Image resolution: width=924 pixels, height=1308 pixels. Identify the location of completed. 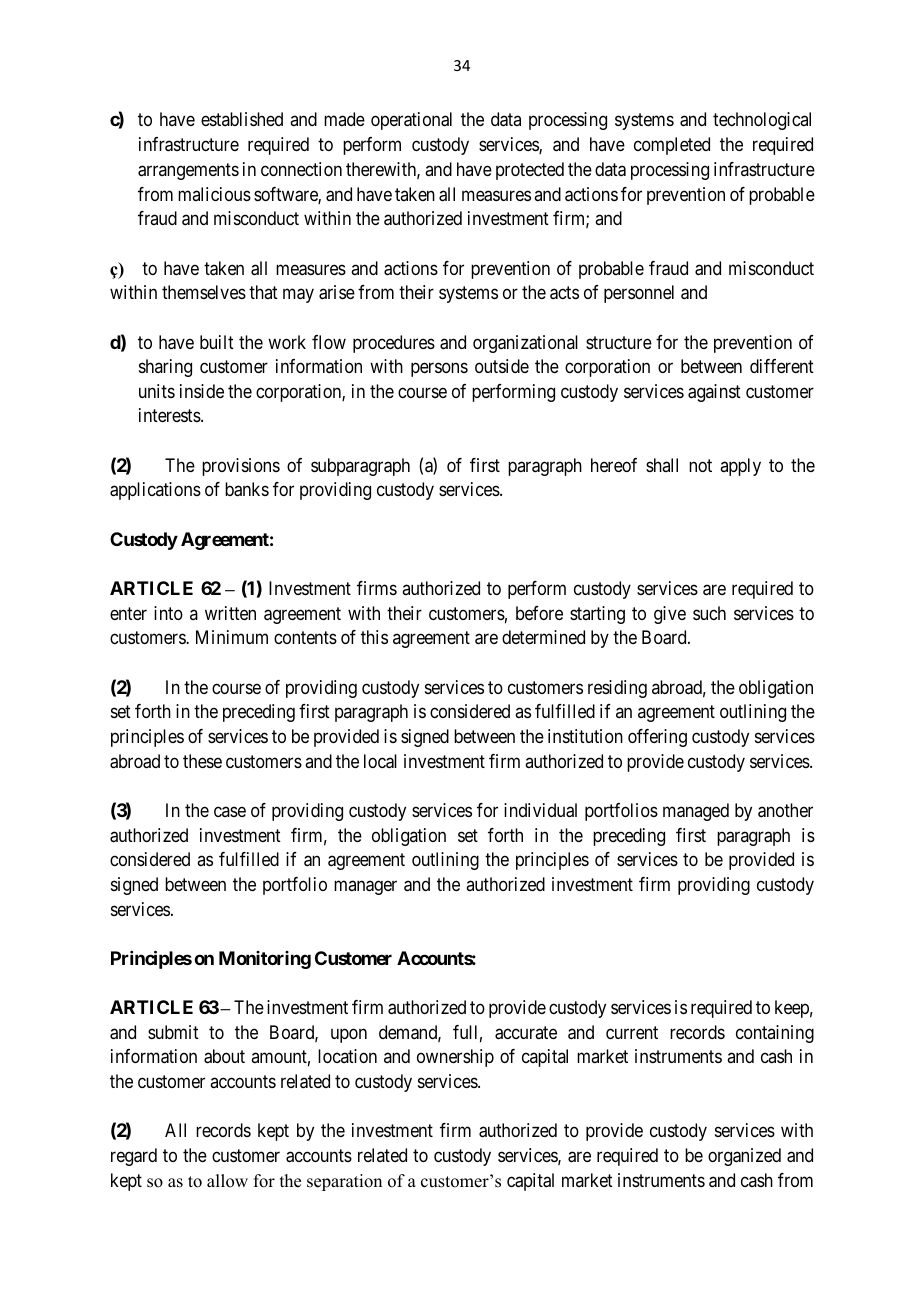
(672, 146).
